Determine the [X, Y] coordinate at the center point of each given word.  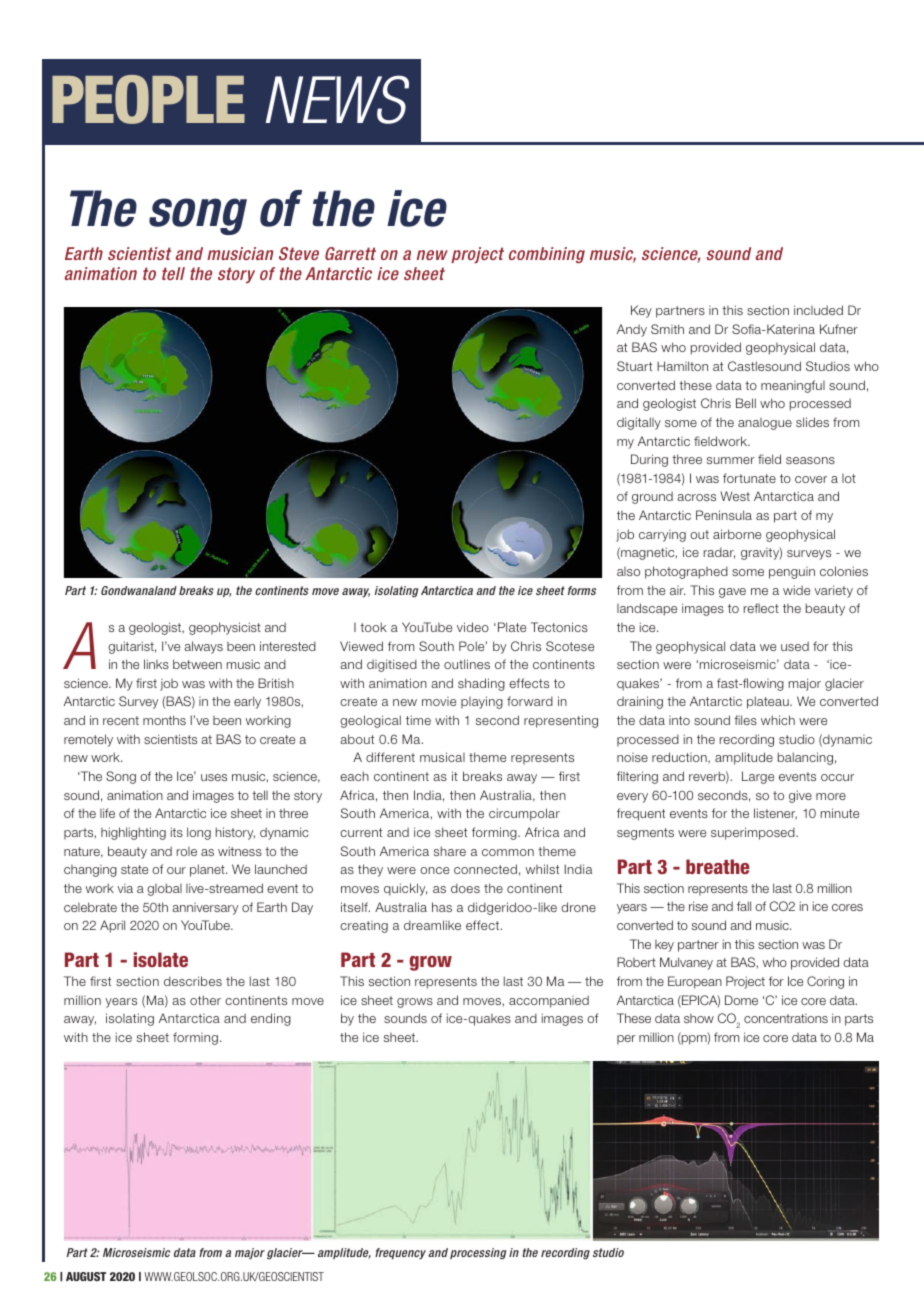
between [197, 664]
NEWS [337, 99]
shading [481, 684]
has [442, 907]
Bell [746, 403]
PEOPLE [148, 99]
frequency [400, 1254]
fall [744, 906]
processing [478, 1253]
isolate [161, 959]
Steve [299, 253]
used [795, 646]
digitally [639, 423]
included [818, 310]
